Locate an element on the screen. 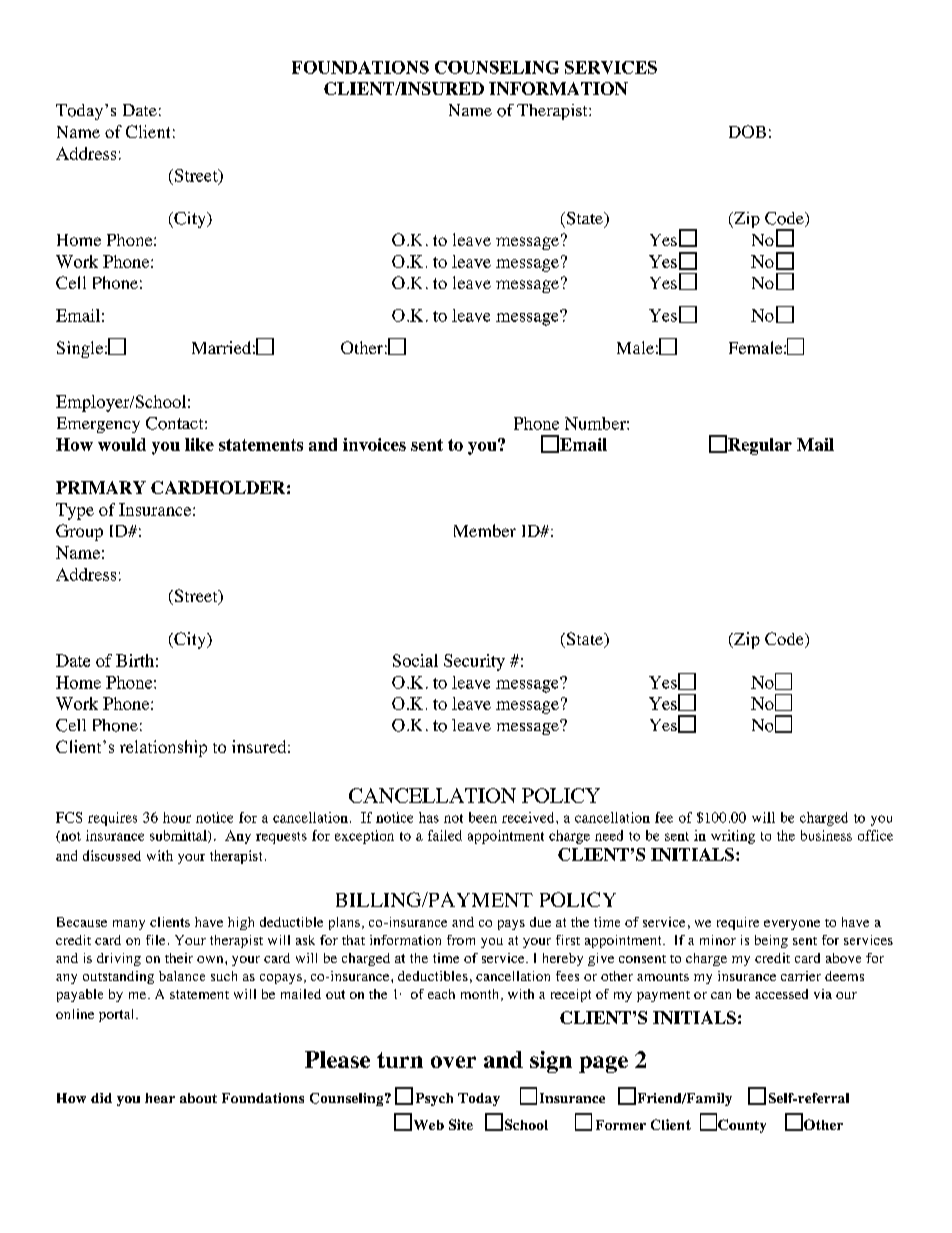 This screenshot has height=1233, width=952. DOB is located at coordinates (747, 131).
